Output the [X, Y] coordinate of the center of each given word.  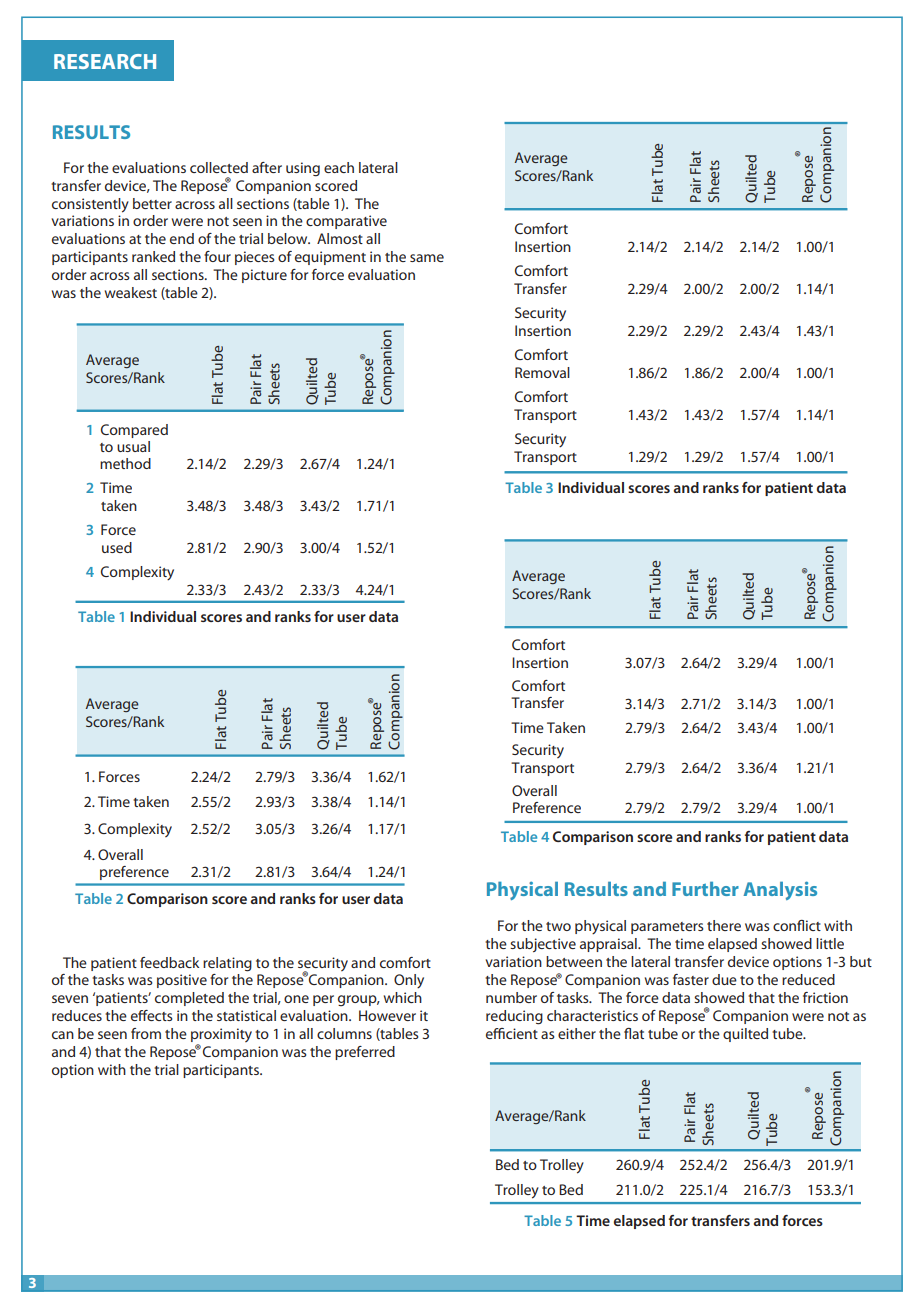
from [146, 1033]
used [117, 547]
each [339, 167]
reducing [514, 1017]
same [427, 258]
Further [705, 888]
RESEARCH [105, 61]
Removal [542, 372]
